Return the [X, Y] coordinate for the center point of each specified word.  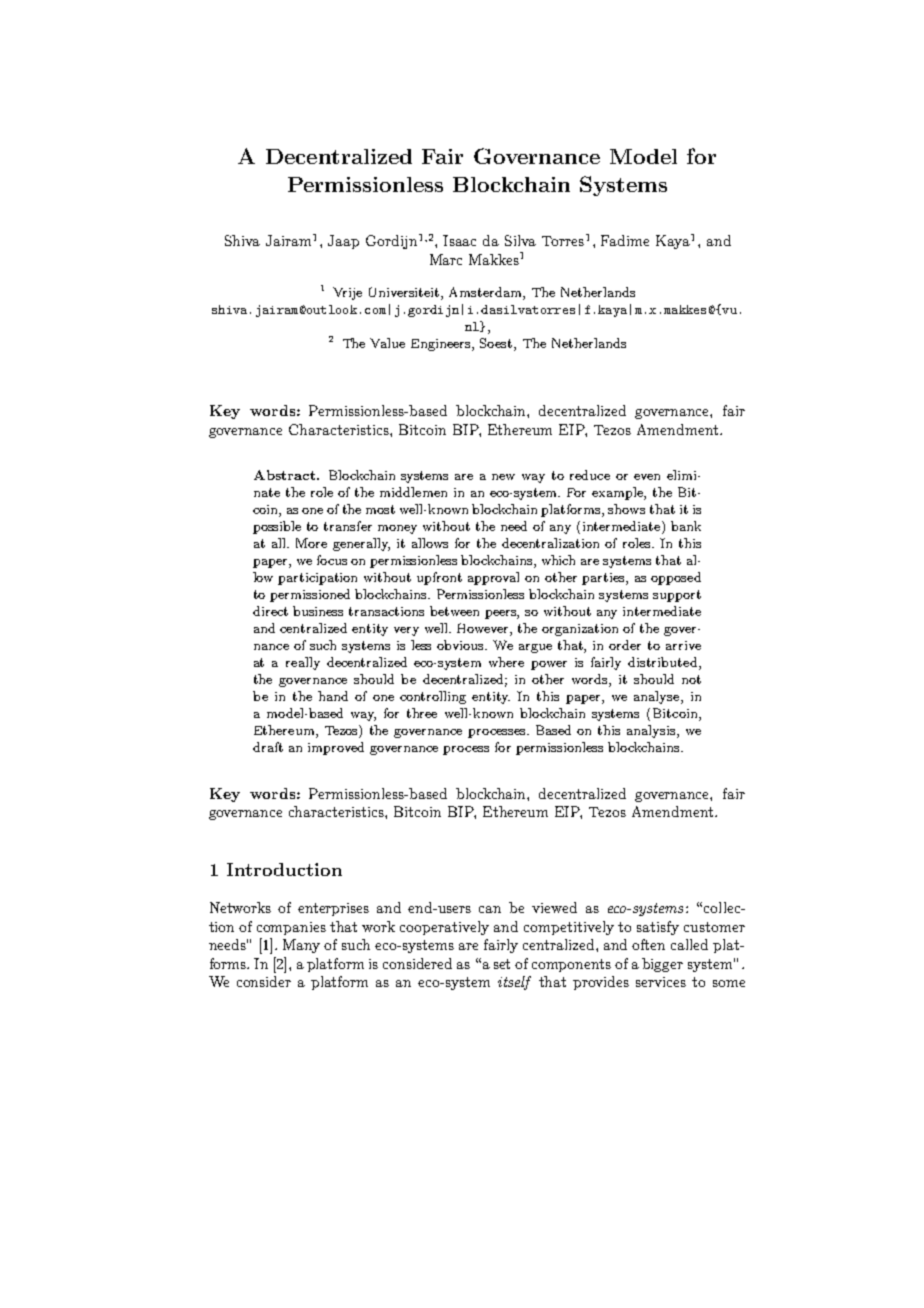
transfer [348, 526]
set [502, 964]
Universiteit [405, 293]
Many [301, 946]
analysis [652, 731]
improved [336, 748]
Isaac [459, 240]
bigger [662, 965]
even [647, 477]
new [503, 477]
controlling [433, 697]
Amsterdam [486, 293]
